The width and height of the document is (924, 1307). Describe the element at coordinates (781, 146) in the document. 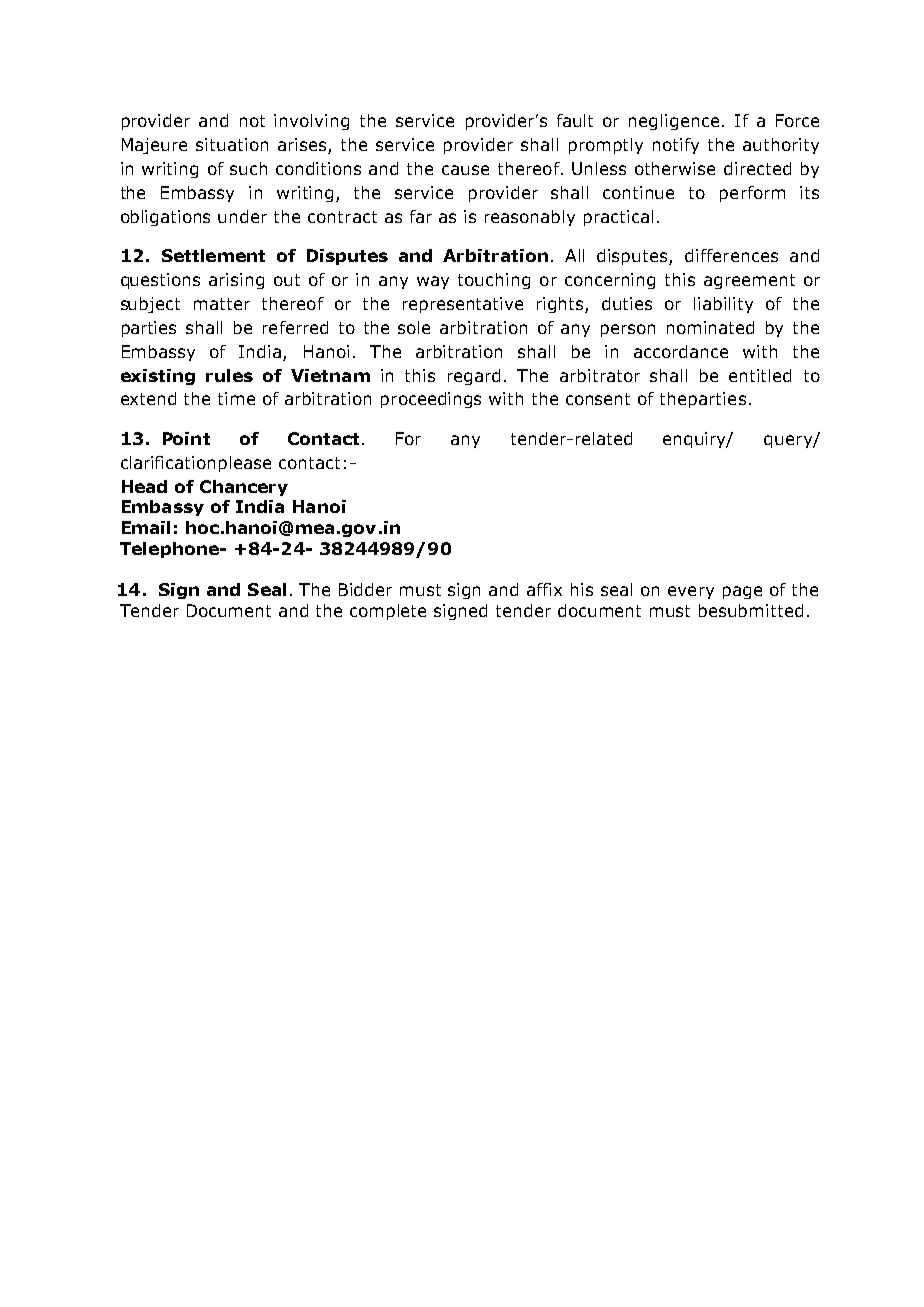

I see `authority` at that location.
